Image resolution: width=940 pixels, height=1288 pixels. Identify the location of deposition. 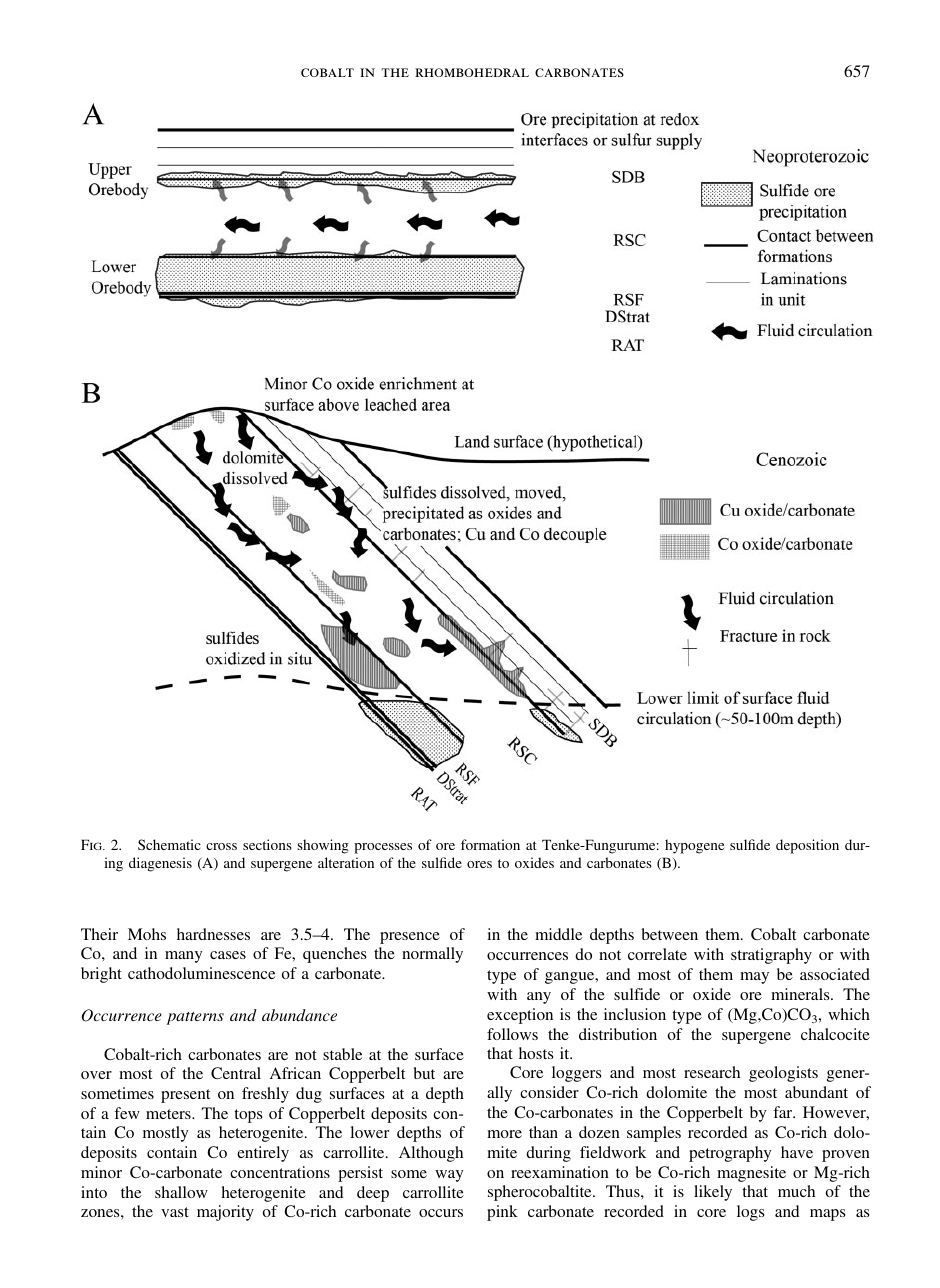
(807, 846).
